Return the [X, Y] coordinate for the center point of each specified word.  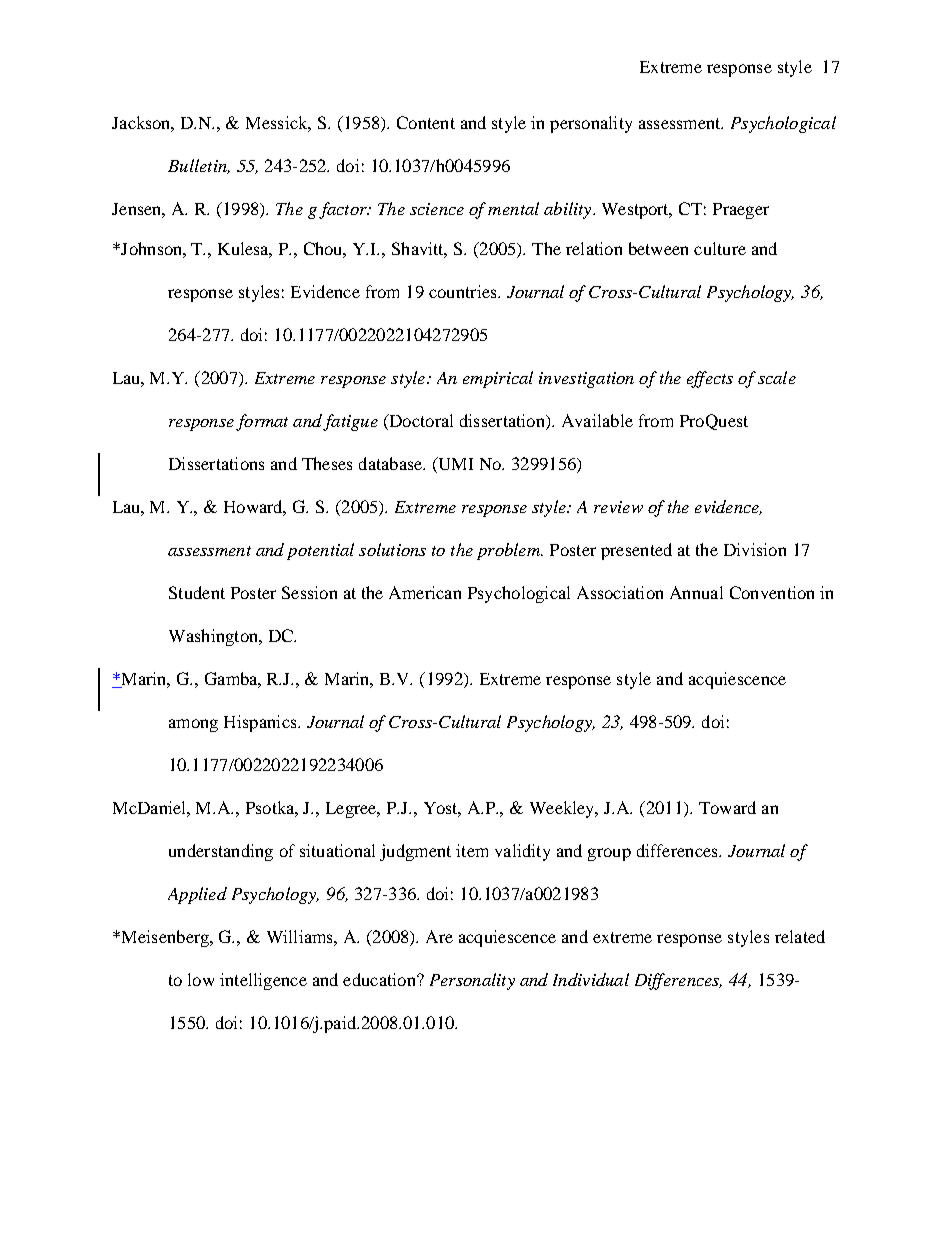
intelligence [263, 981]
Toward [727, 807]
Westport [637, 211]
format [262, 422]
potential [320, 551]
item [472, 850]
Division [755, 549]
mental [513, 208]
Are [439, 936]
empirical [498, 379]
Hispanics [261, 723]
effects [710, 379]
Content [426, 122]
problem [509, 551]
